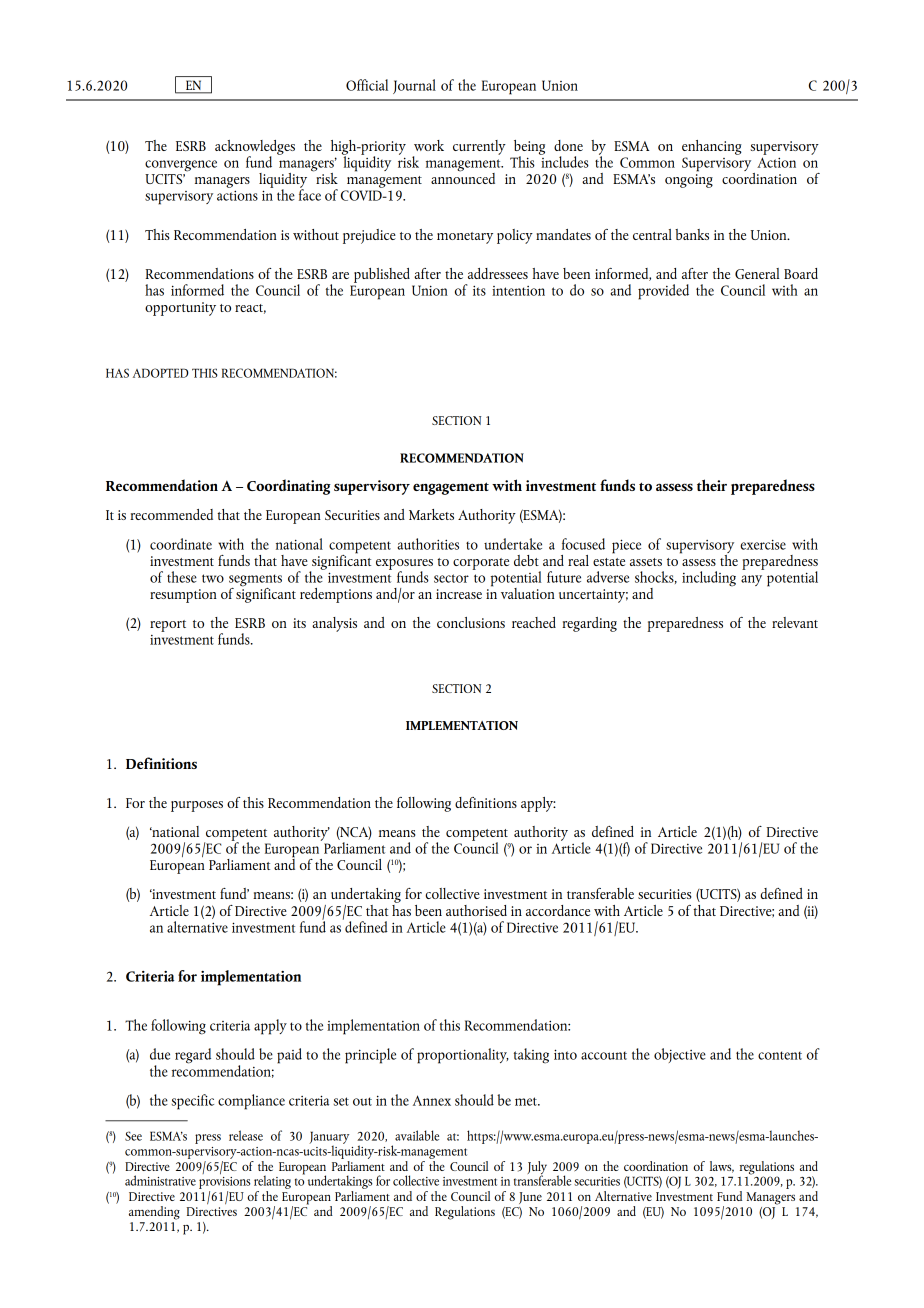 The width and height of the image is (924, 1308). I want to click on their, so click(712, 485).
